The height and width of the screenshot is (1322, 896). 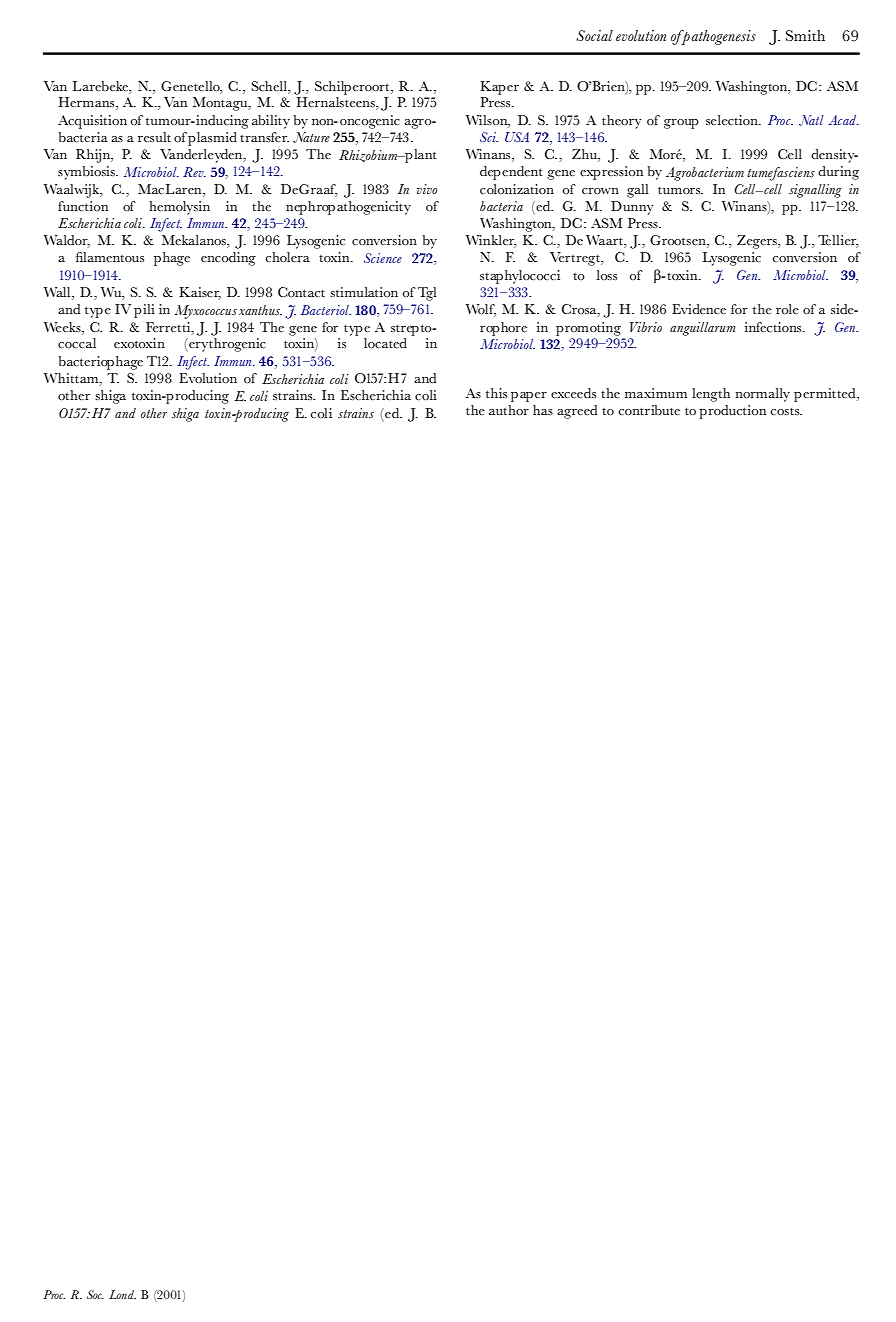 What do you see at coordinates (63, 327) in the screenshot?
I see `Weeks` at bounding box center [63, 327].
